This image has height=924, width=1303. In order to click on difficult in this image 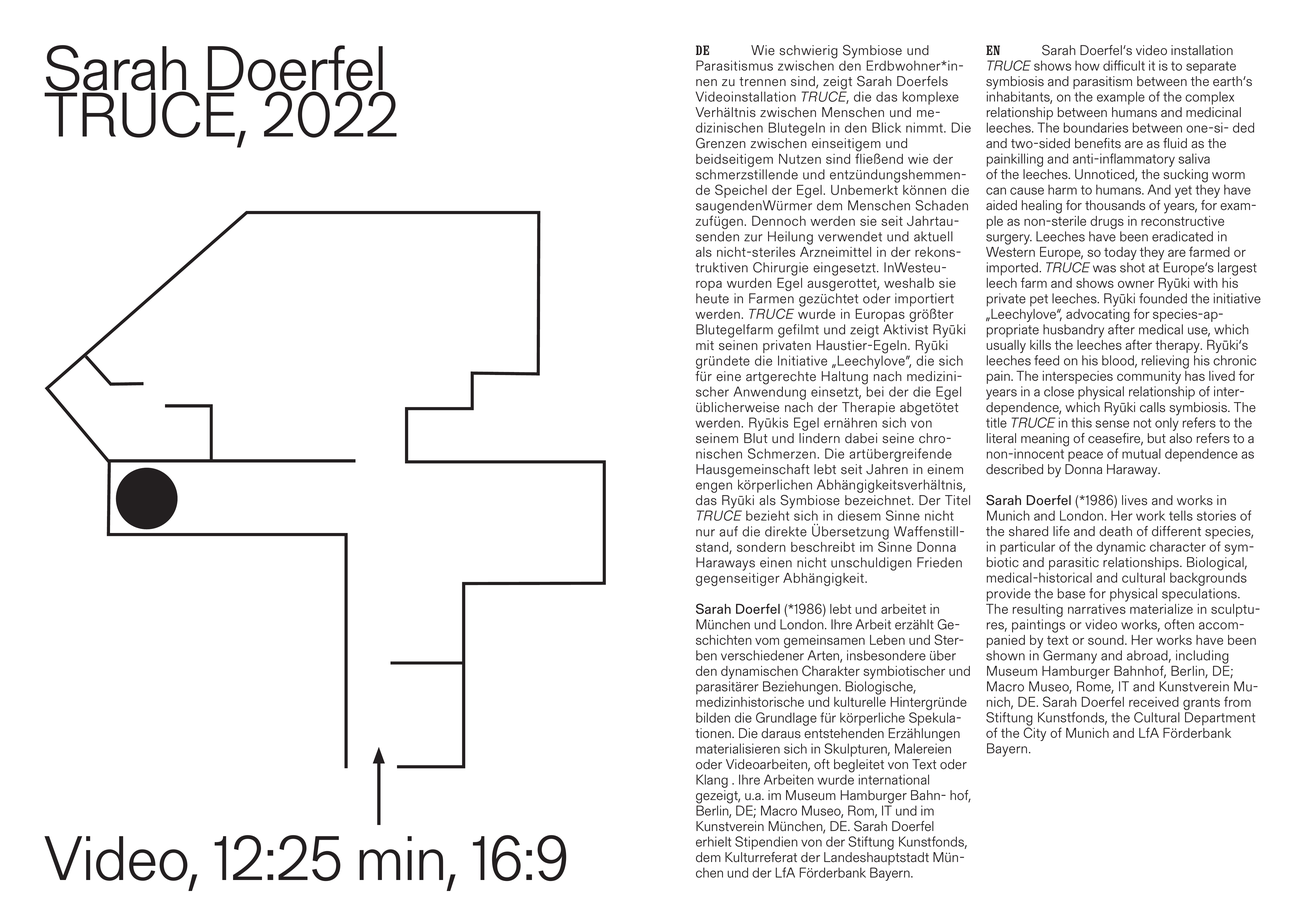, I will do `click(1124, 65)`.
